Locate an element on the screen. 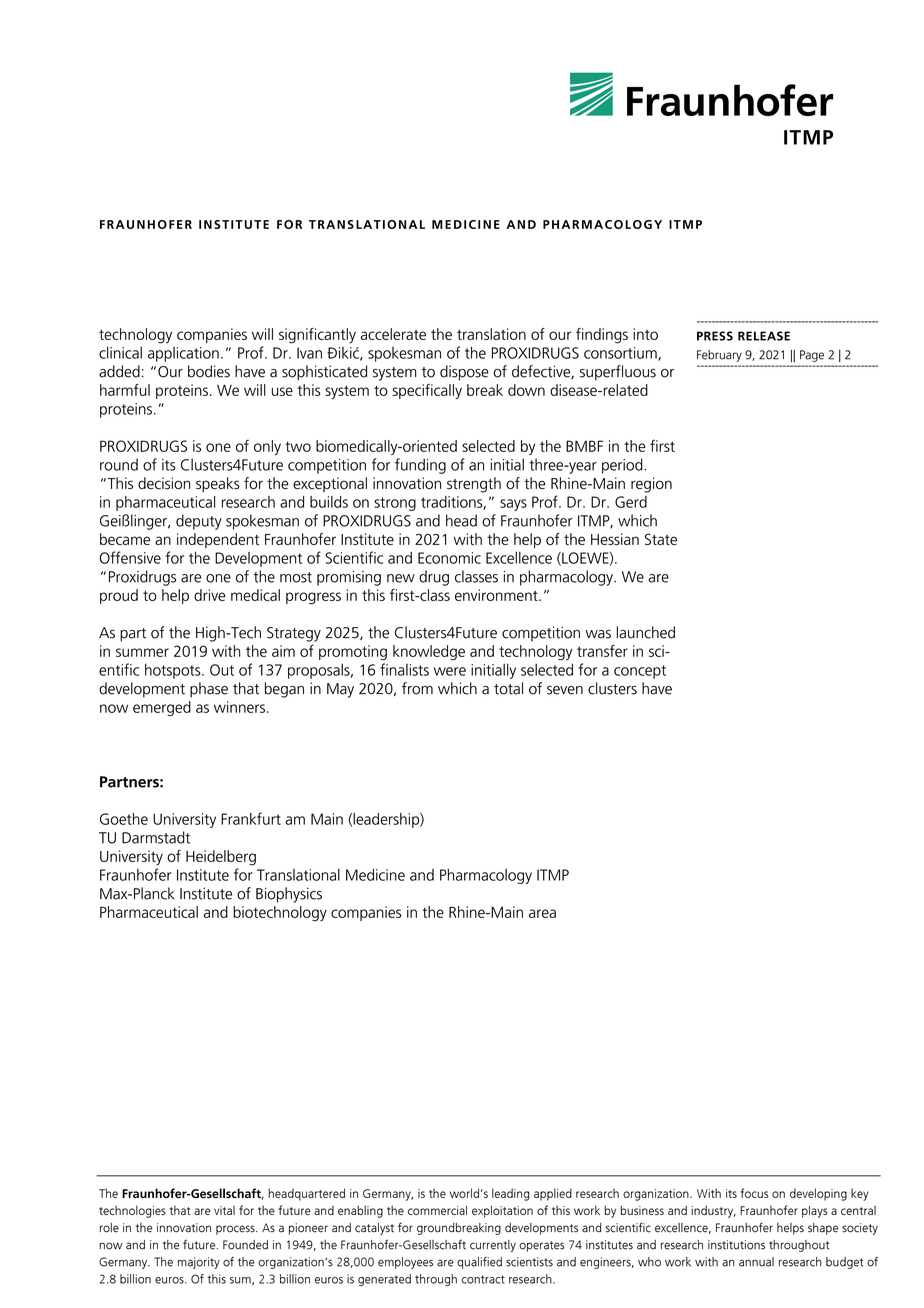  application is located at coordinates (183, 354).
